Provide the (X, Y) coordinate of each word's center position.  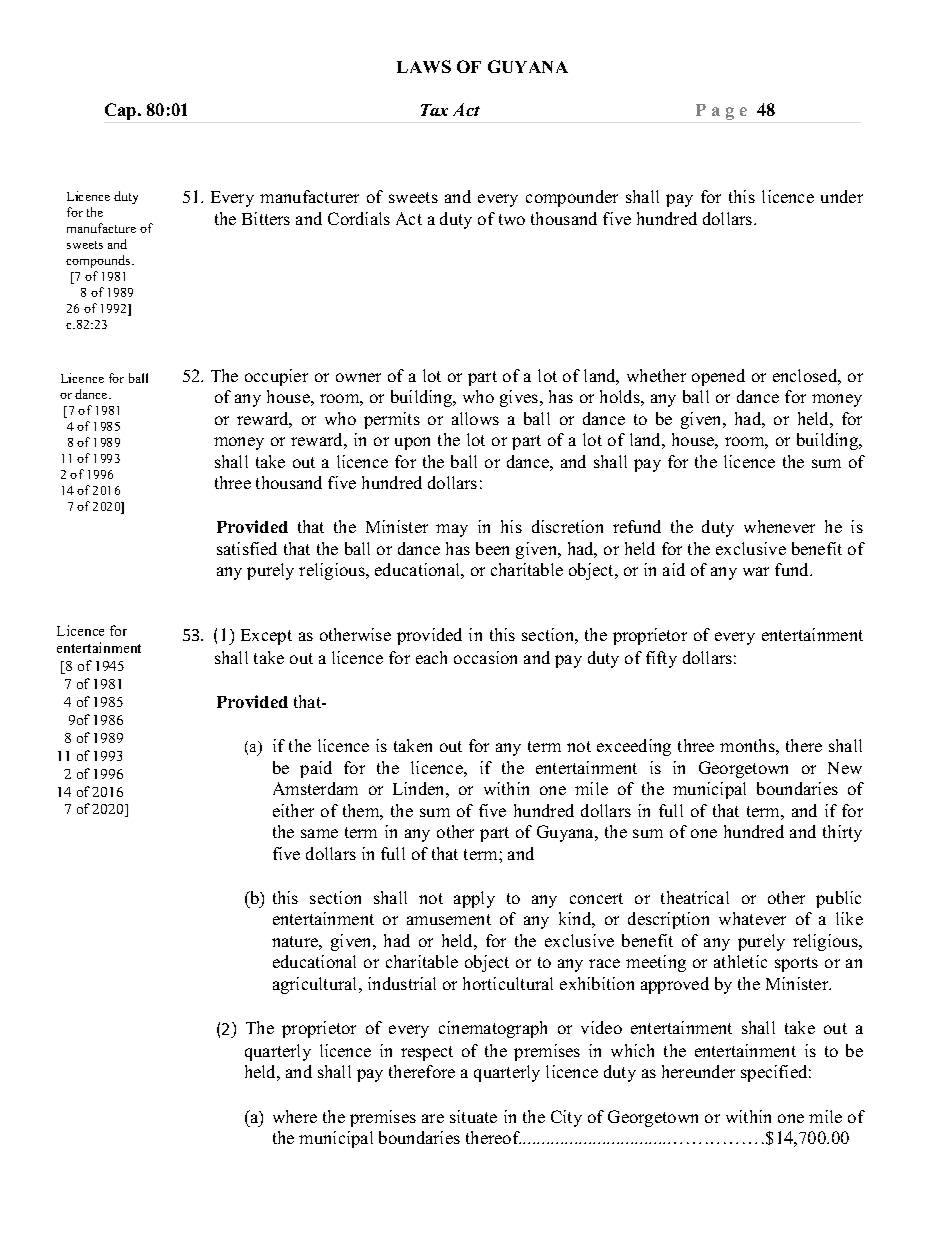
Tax (434, 110)
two (512, 219)
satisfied (247, 548)
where (295, 1116)
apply (474, 899)
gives (520, 398)
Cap (122, 111)
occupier (276, 377)
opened (718, 377)
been (492, 548)
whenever (779, 526)
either (293, 810)
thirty (842, 833)
